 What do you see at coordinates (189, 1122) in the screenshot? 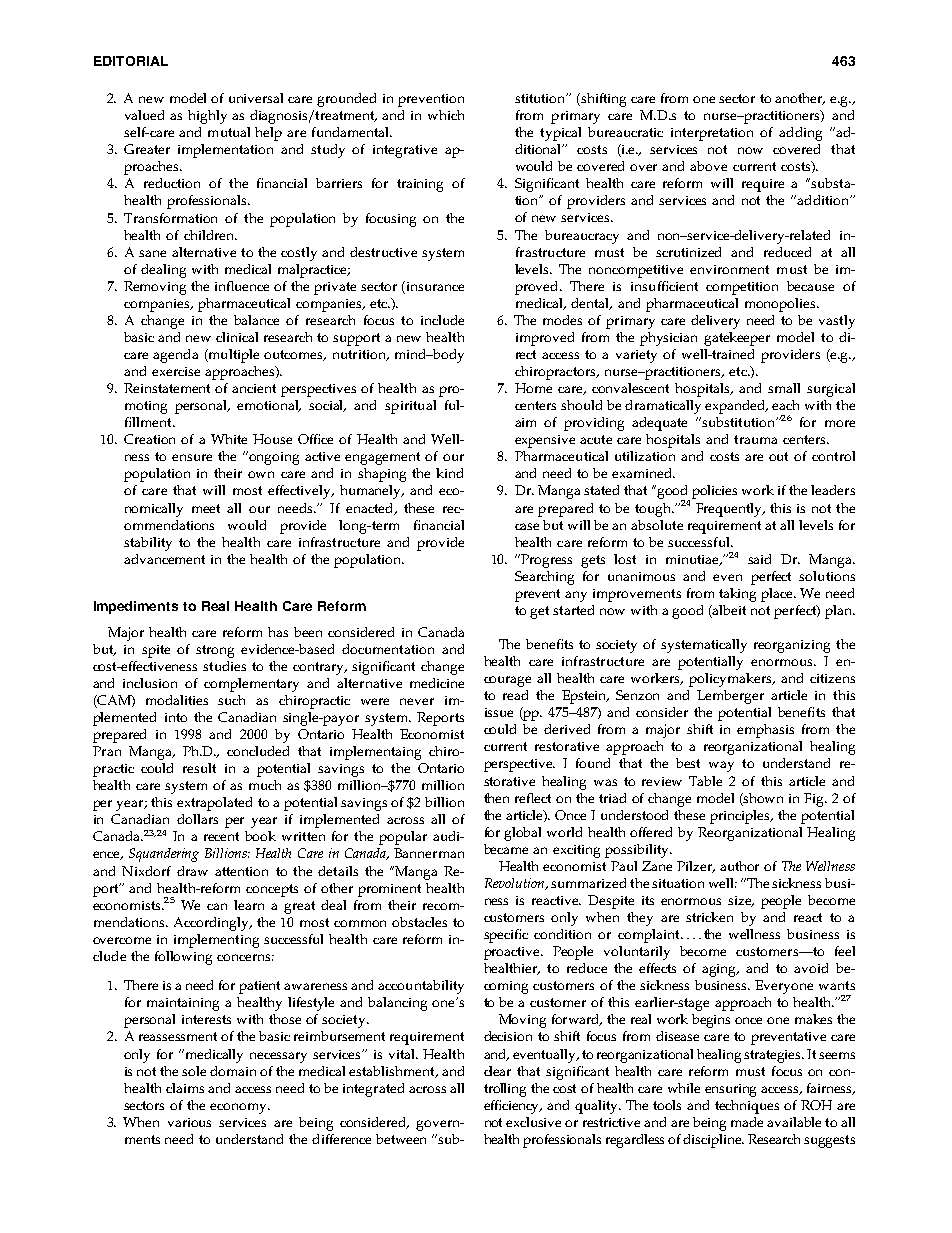
I see `various` at bounding box center [189, 1122].
